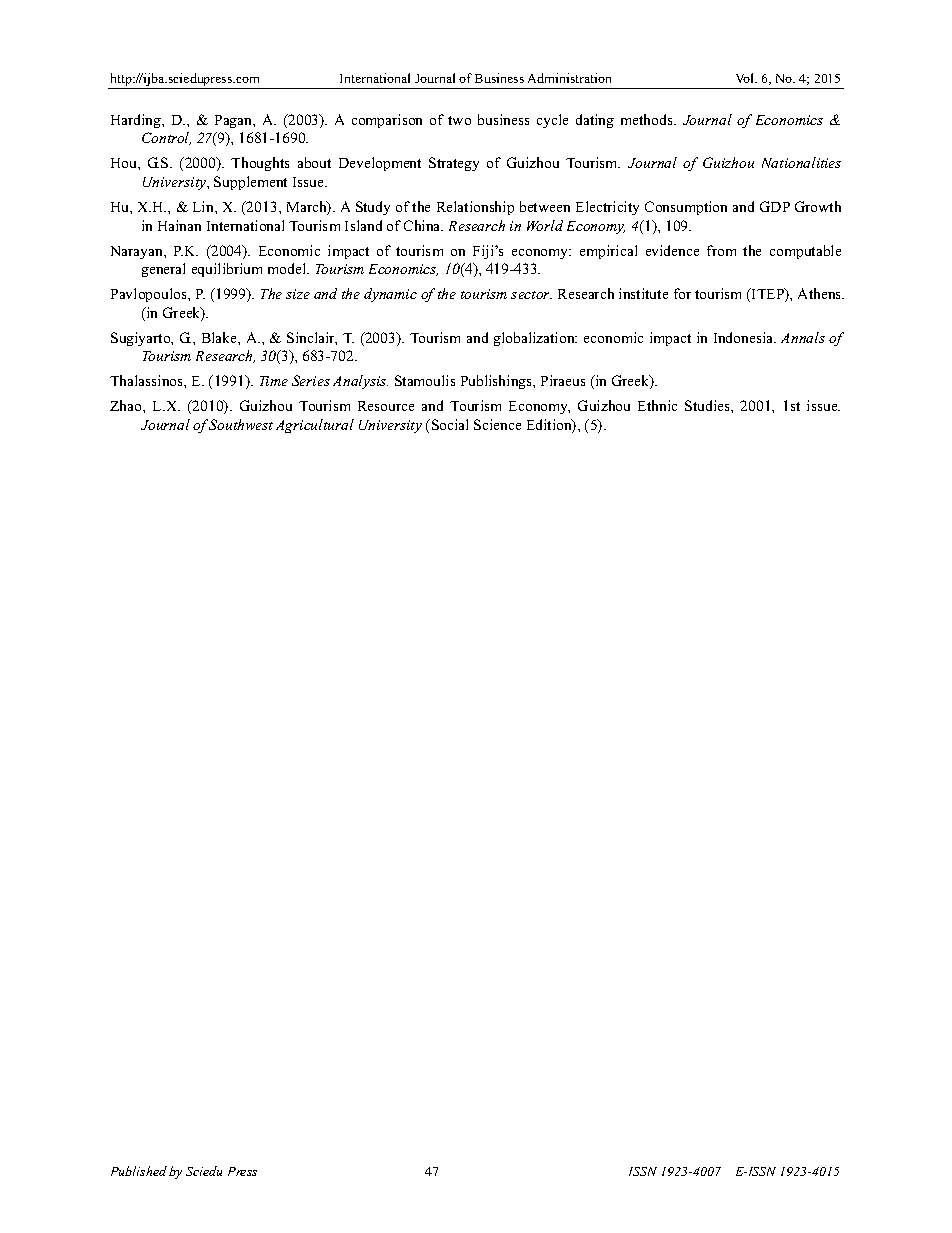 This page has height=1233, width=952. Describe the element at coordinates (139, 1171) in the page. I see `Published` at that location.
